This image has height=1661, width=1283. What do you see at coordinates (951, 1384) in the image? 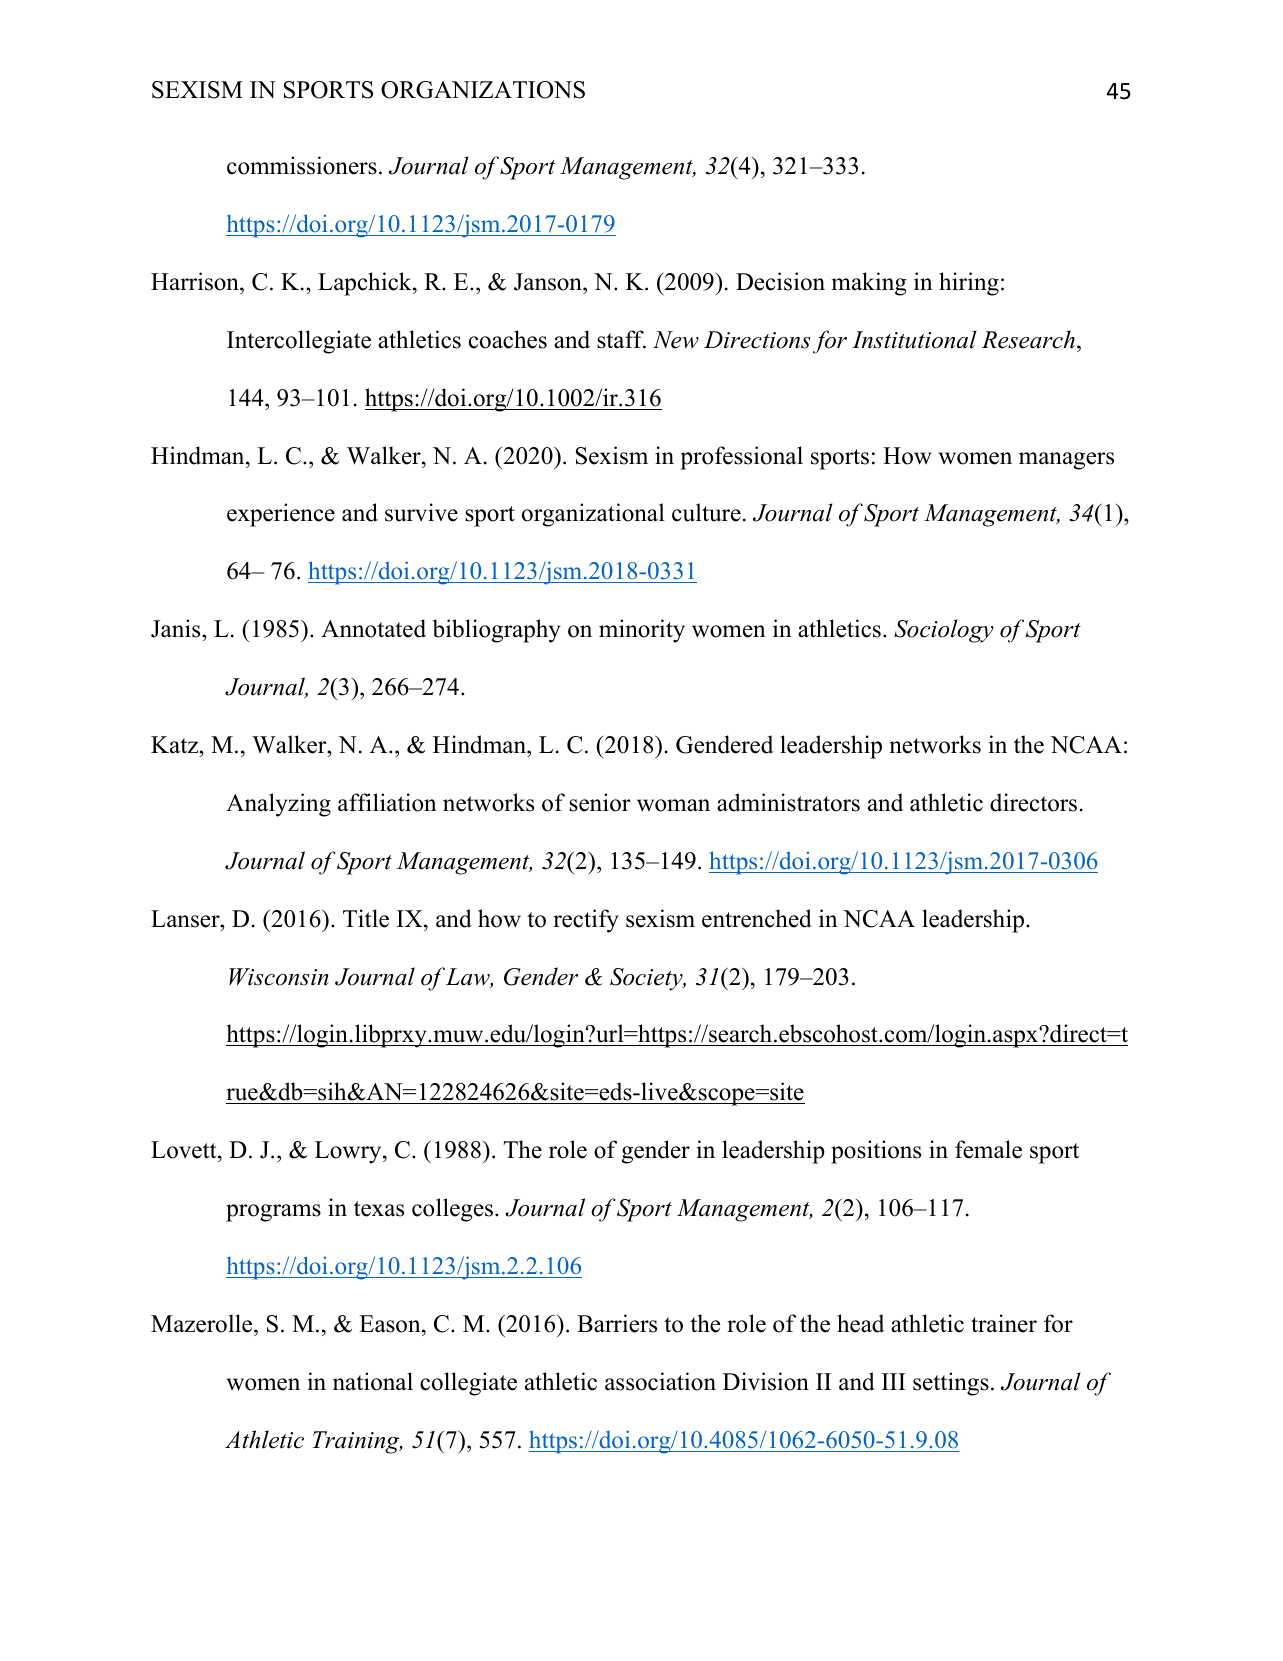
I see `settings` at bounding box center [951, 1384].
